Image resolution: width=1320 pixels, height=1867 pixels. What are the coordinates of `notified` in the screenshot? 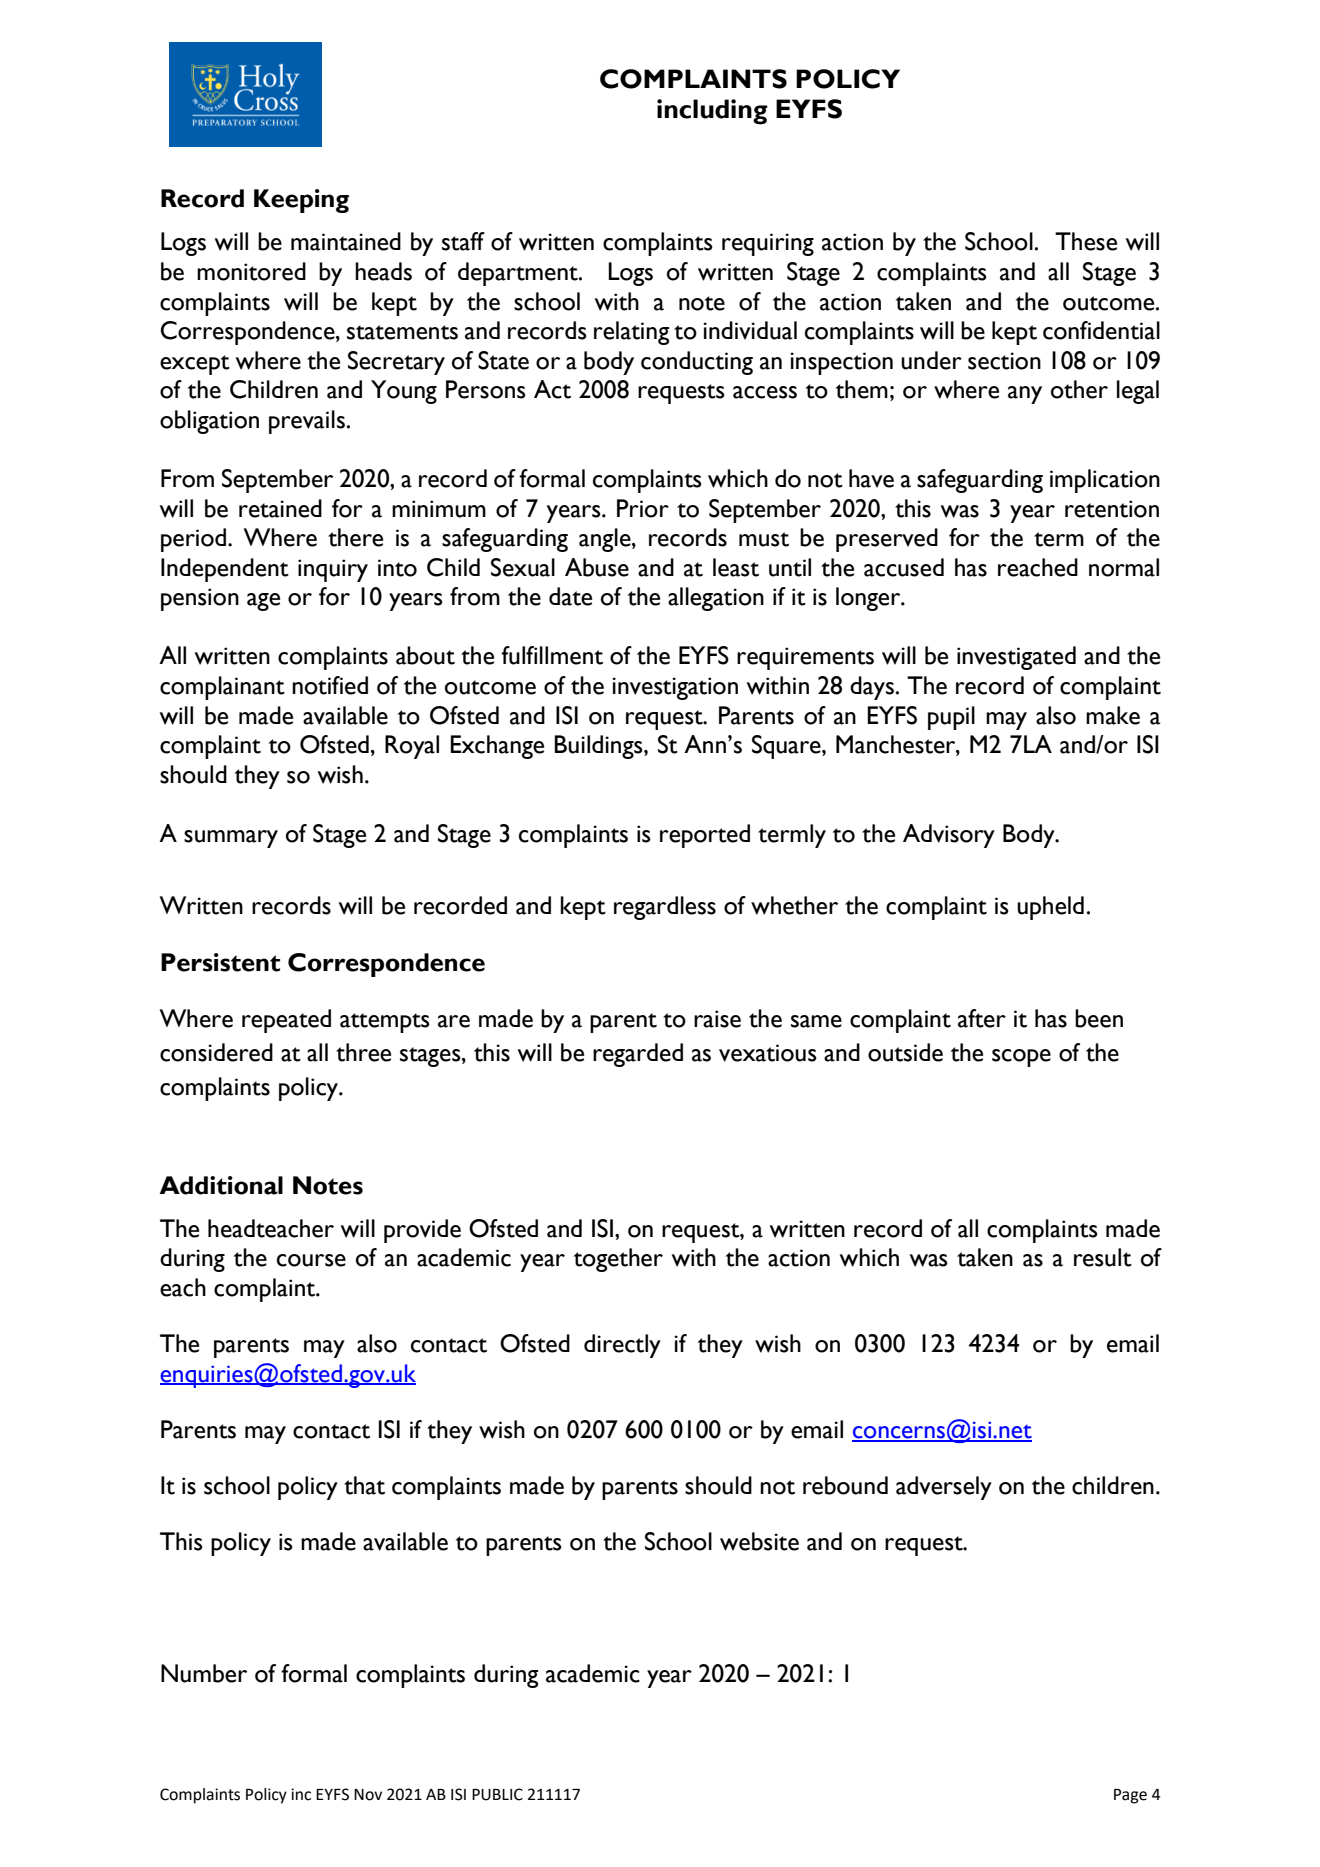 It's located at (330, 685).
